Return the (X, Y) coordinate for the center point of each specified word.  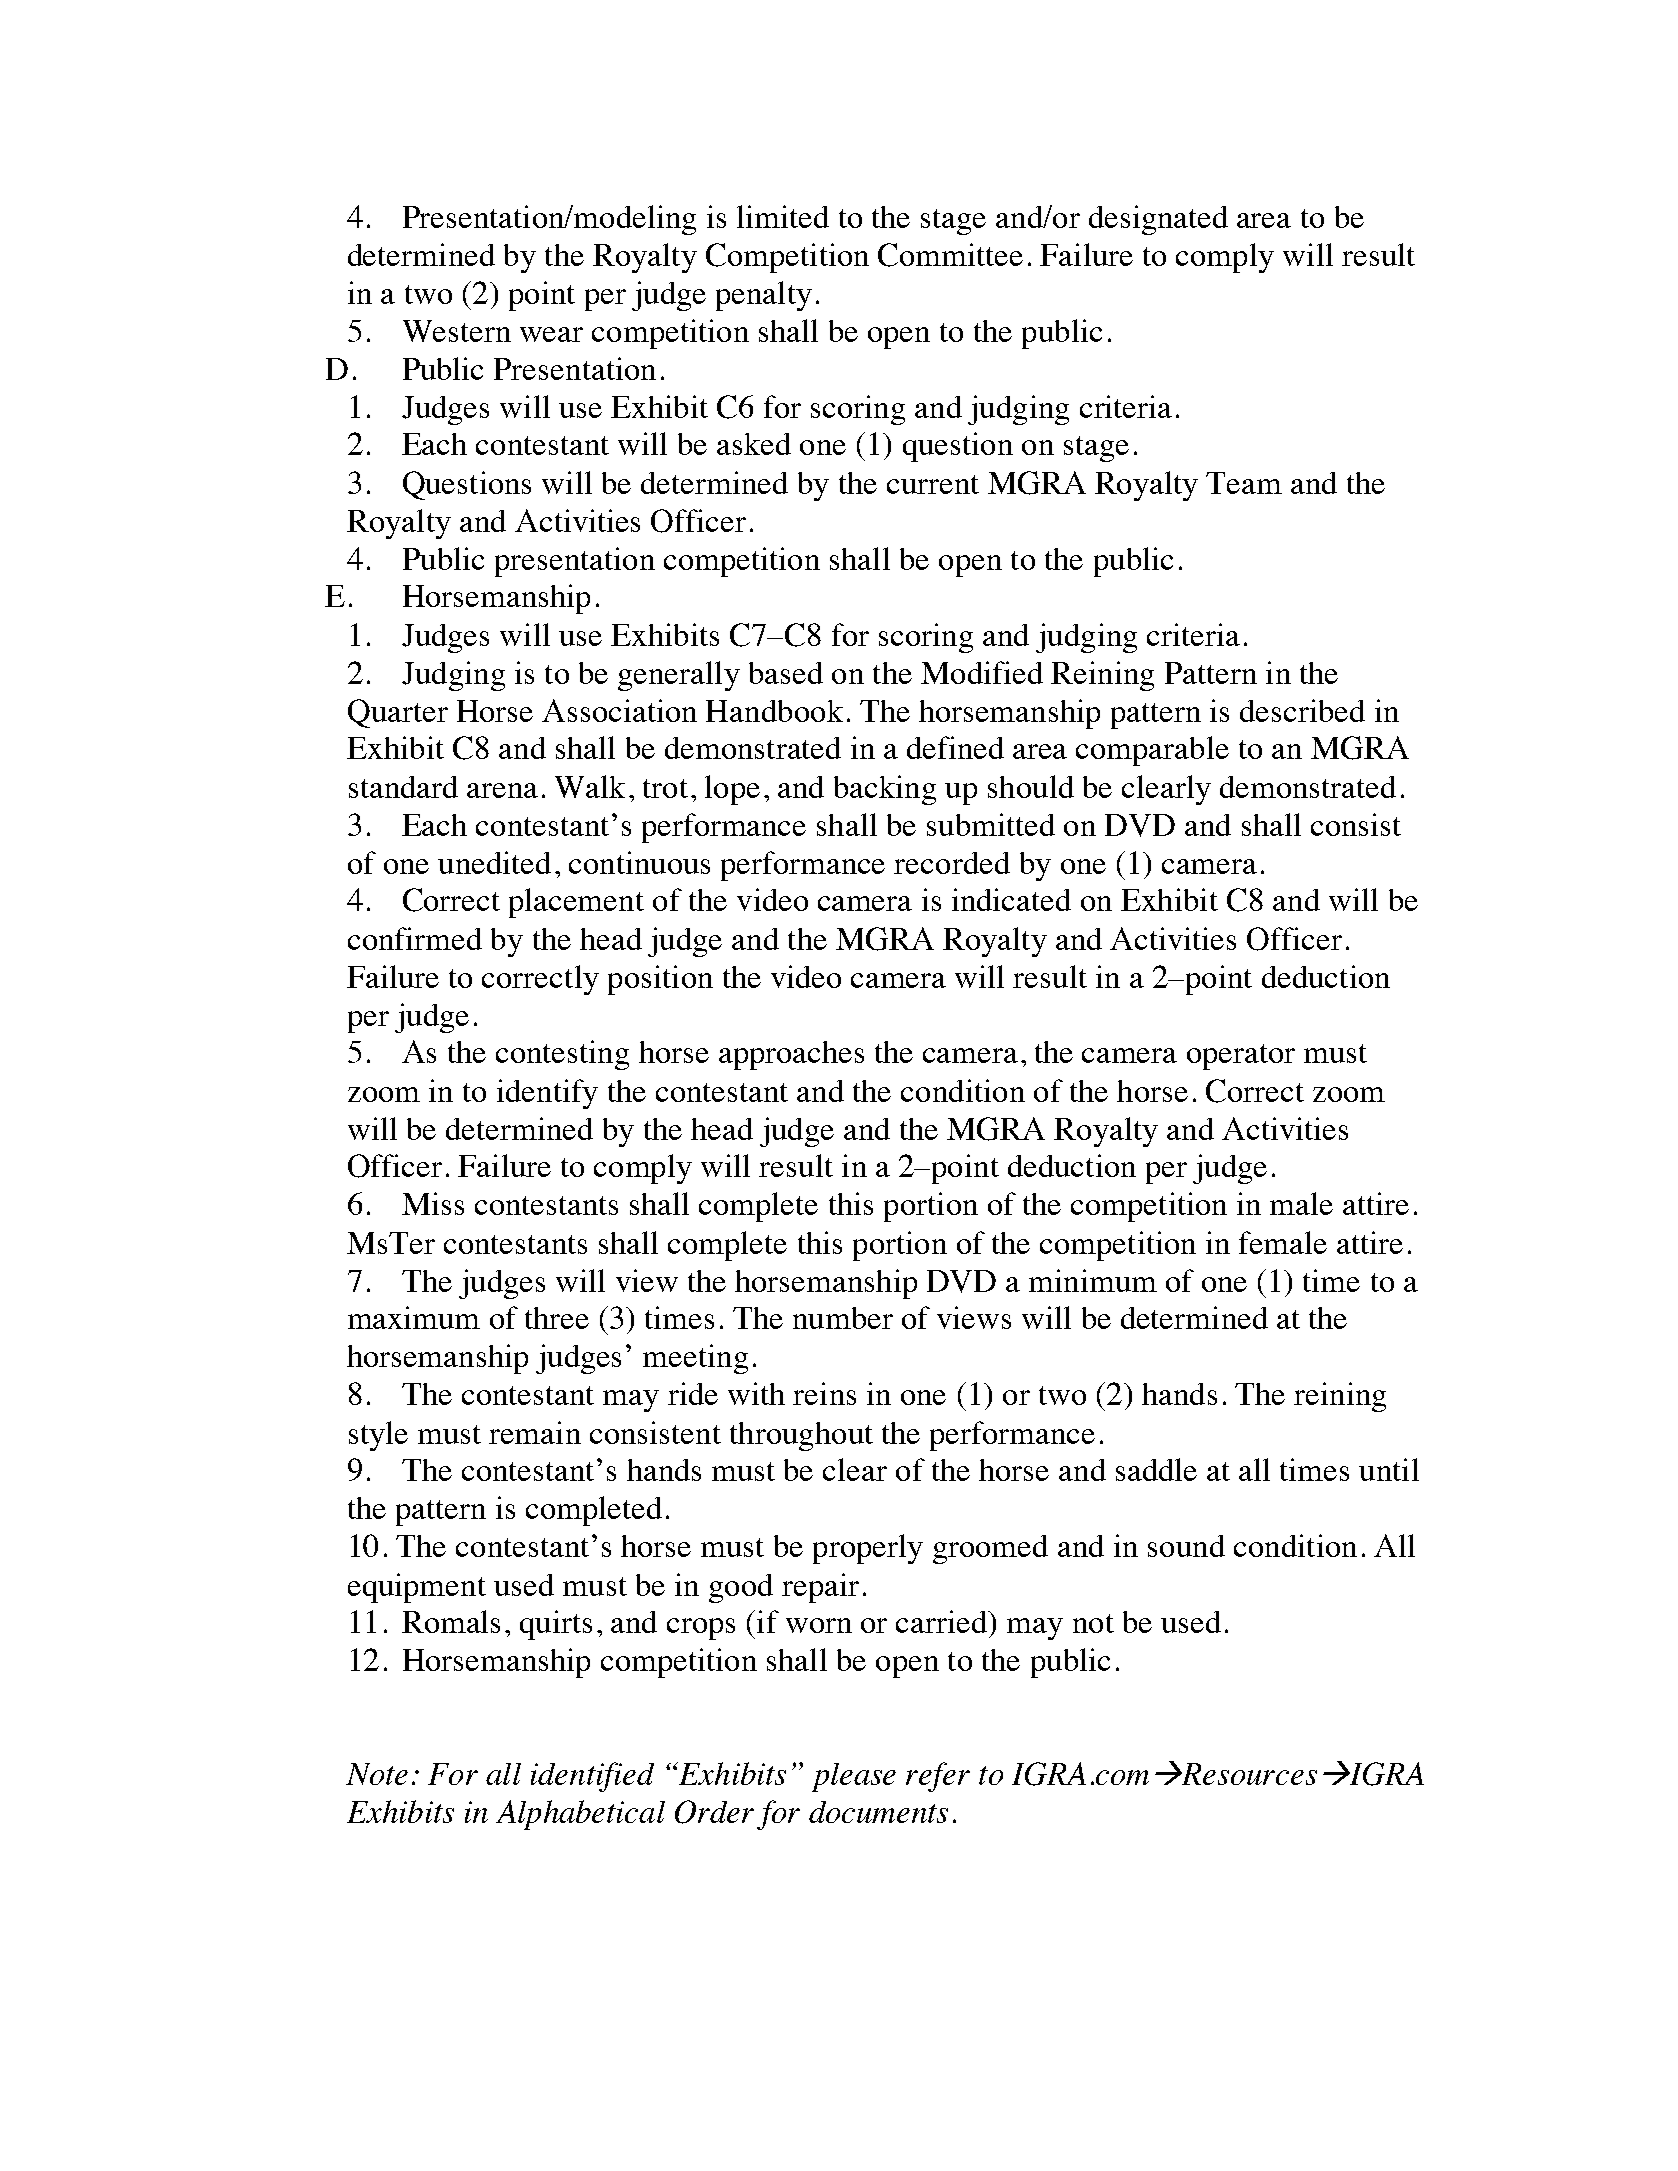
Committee (950, 255)
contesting (562, 1055)
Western (457, 331)
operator (1241, 1057)
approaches (791, 1055)
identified (592, 1777)
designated (1158, 220)
